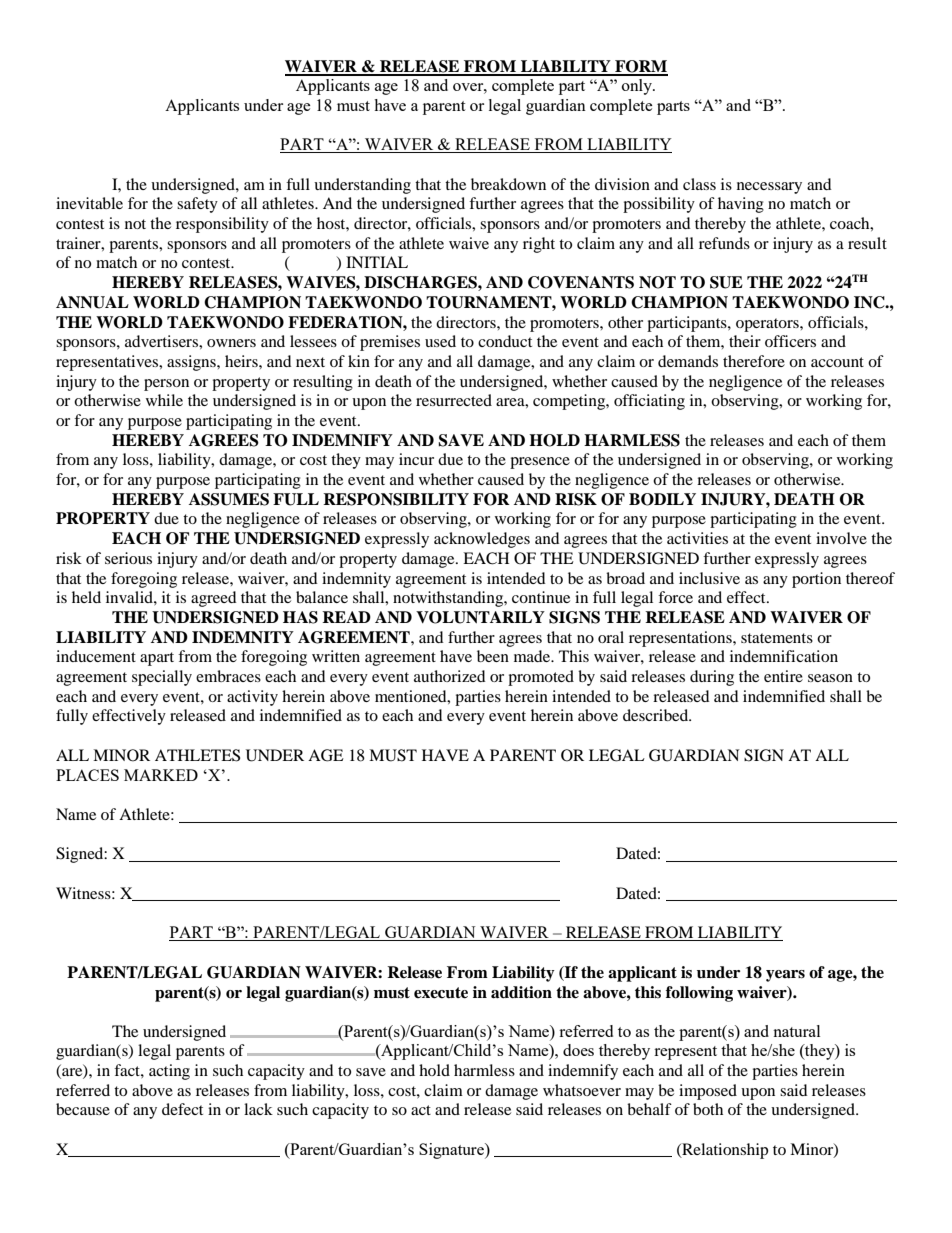  Describe the element at coordinates (754, 361) in the screenshot. I see `therefore` at that location.
